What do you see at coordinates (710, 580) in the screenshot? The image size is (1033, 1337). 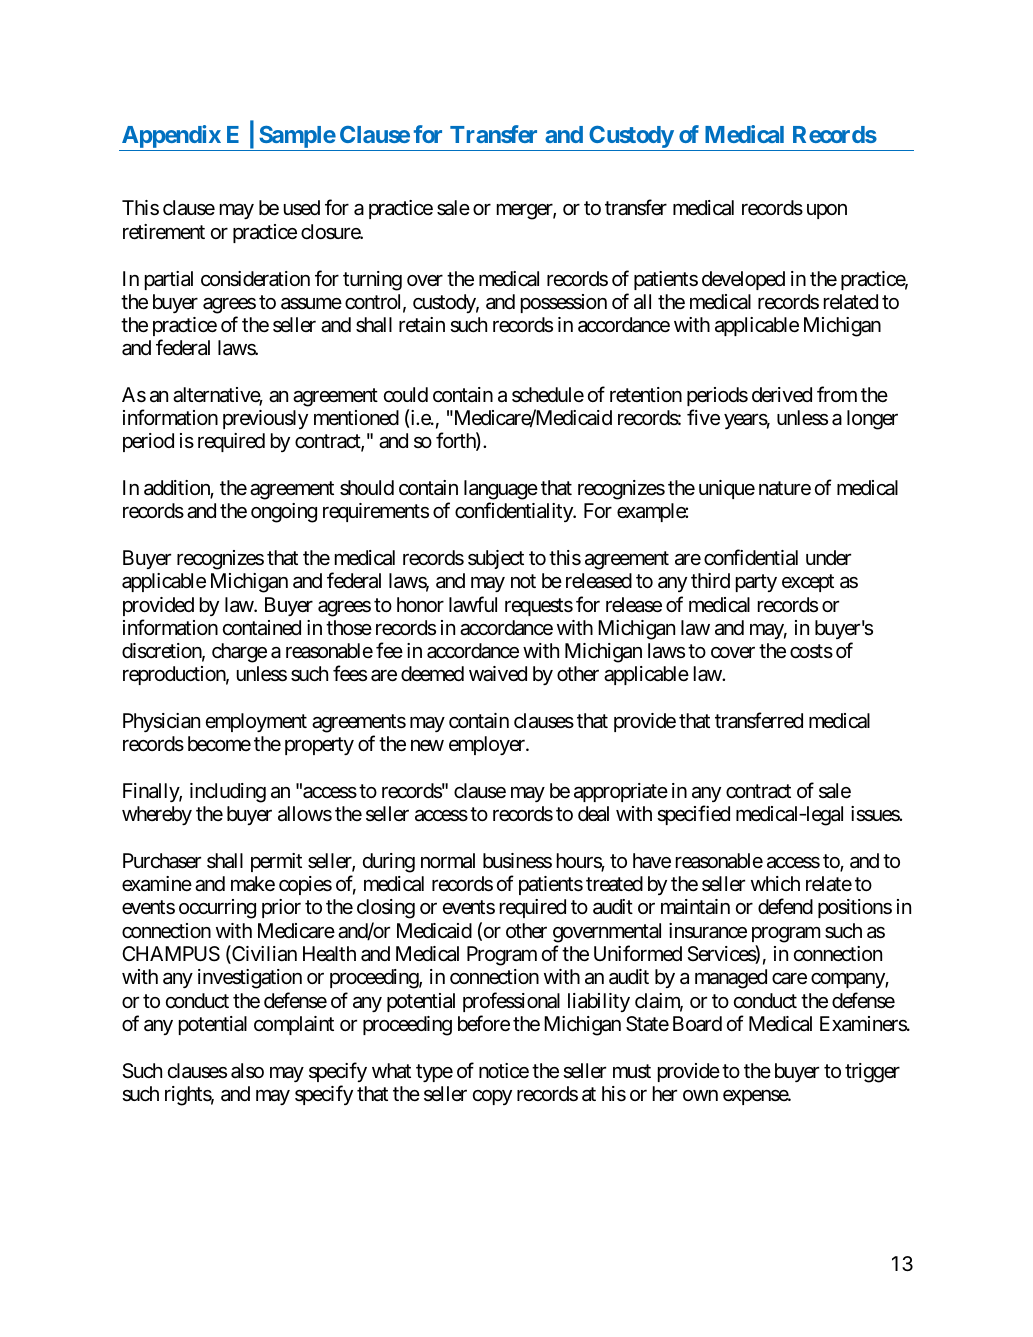 I see `third` at bounding box center [710, 580].
